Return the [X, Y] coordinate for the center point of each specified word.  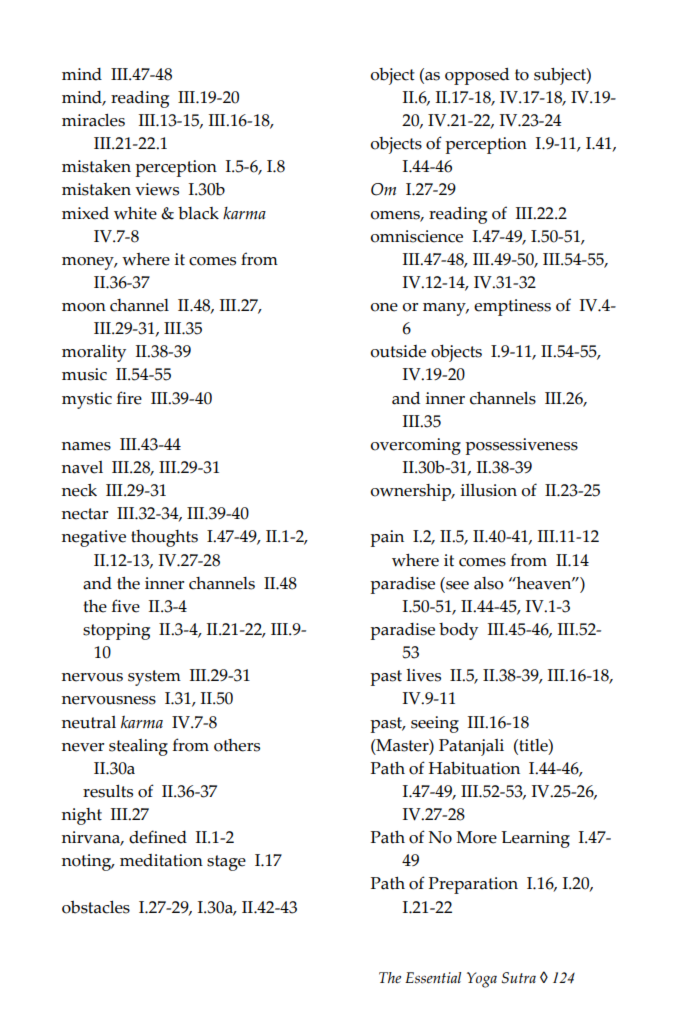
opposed [477, 76]
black [198, 213]
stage [226, 863]
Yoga [482, 980]
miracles [93, 120]
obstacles [96, 907]
